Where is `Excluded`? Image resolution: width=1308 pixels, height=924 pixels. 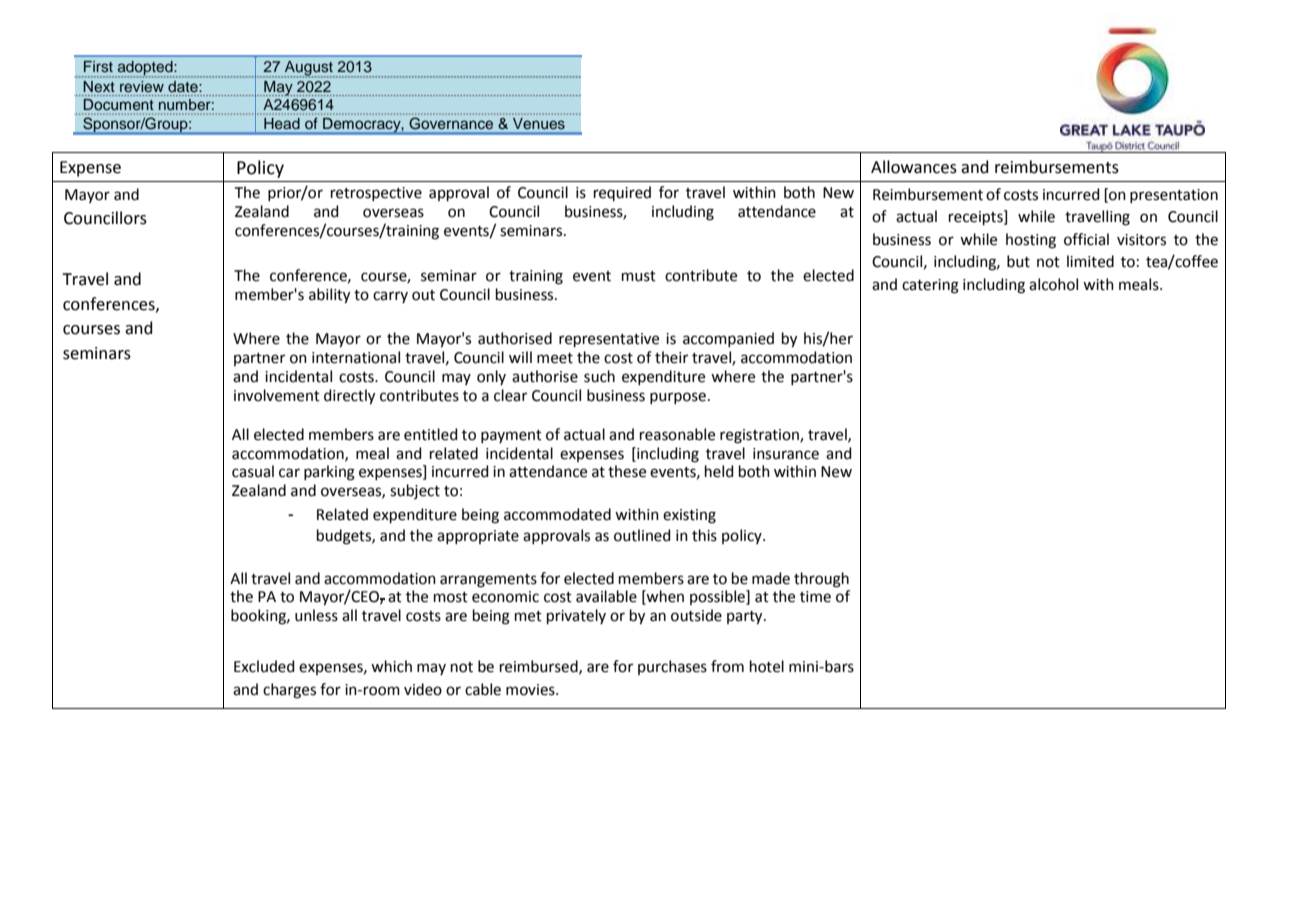
Excluded is located at coordinates (264, 666).
